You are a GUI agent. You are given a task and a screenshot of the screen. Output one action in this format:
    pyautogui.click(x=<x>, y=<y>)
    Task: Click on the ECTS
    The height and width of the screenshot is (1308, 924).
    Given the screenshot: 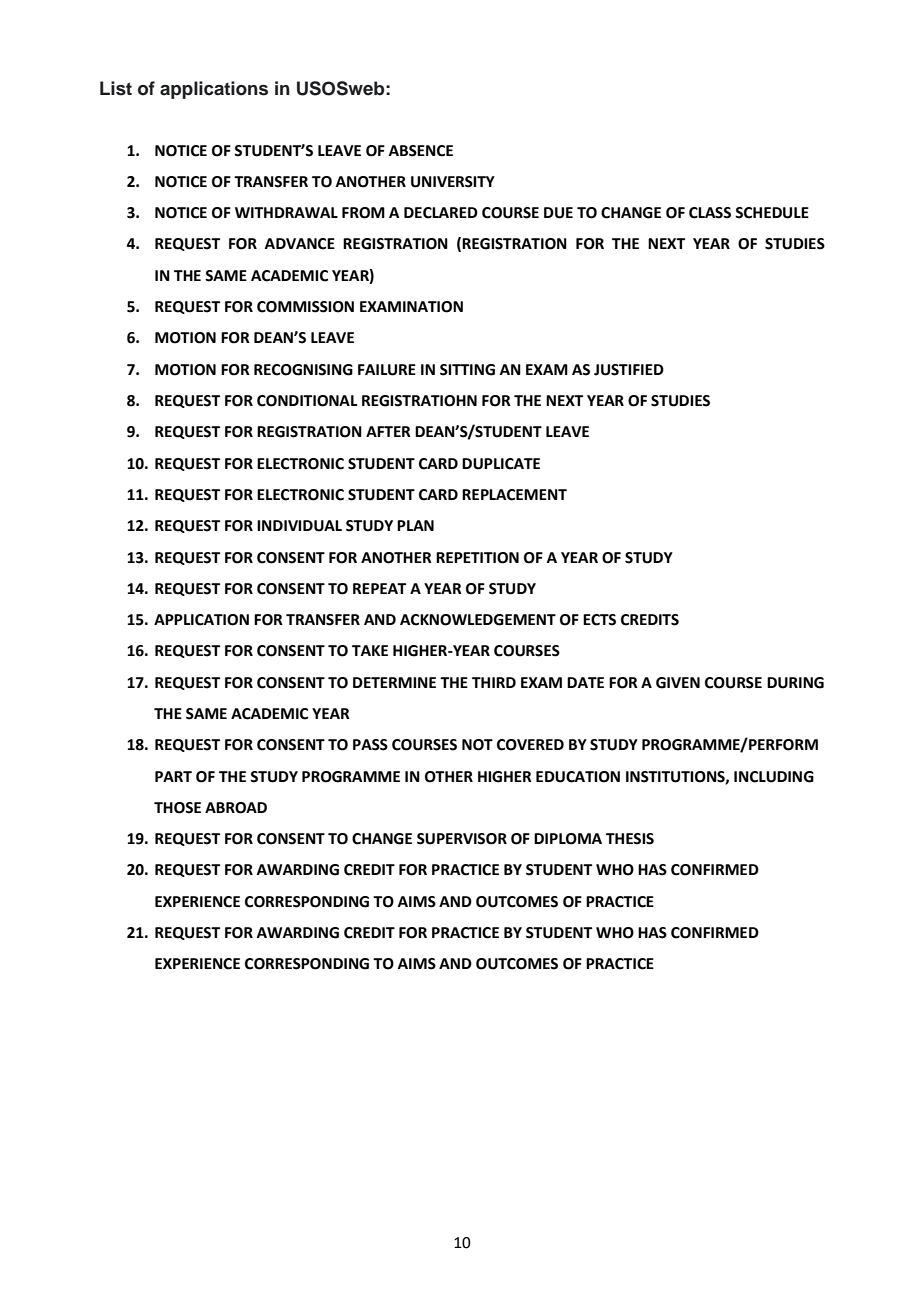 What is the action you would take?
    pyautogui.click(x=599, y=620)
